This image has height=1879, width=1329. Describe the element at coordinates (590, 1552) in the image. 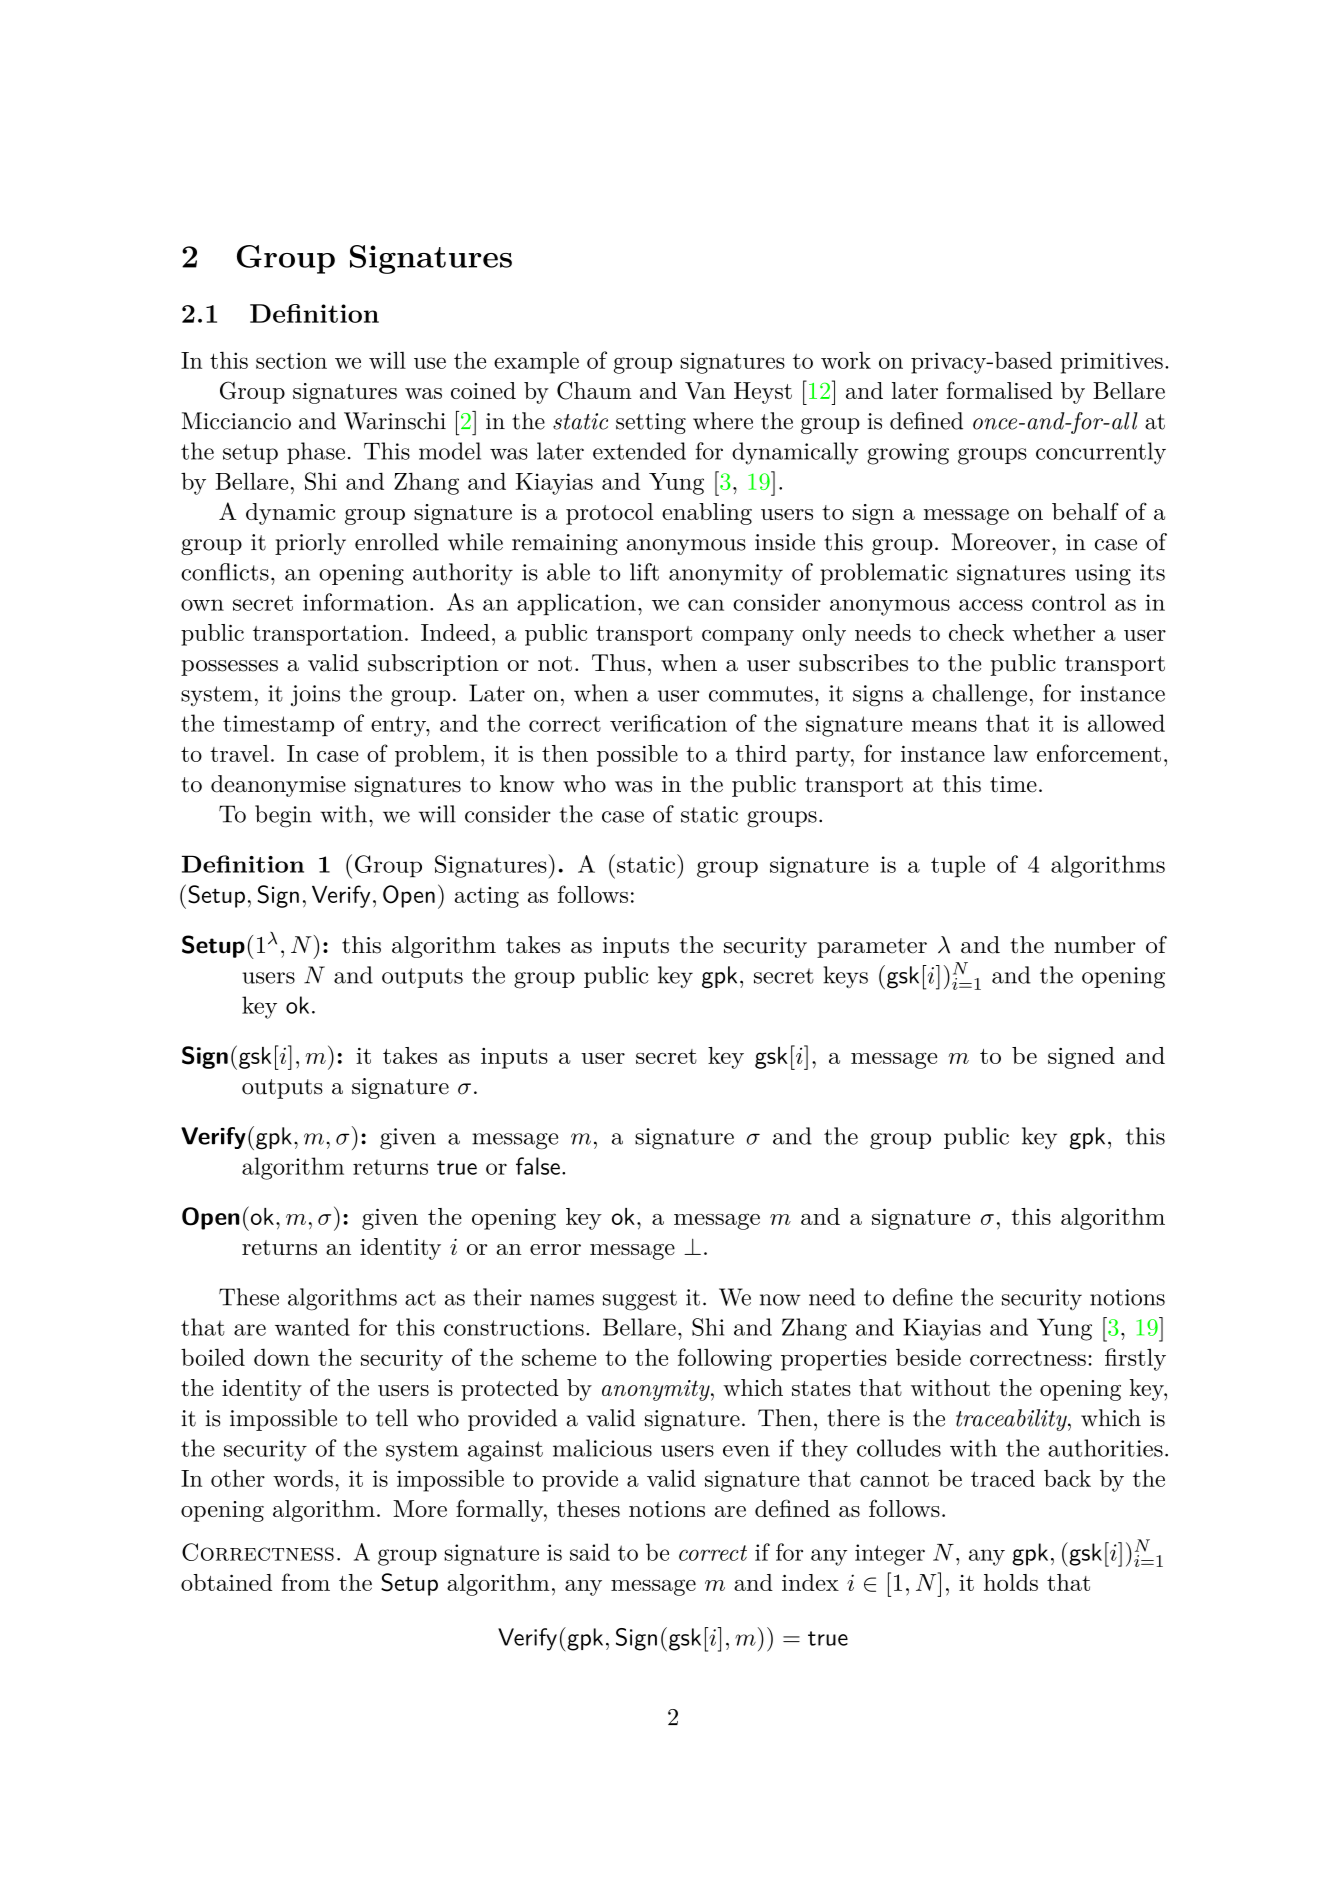

I see `said` at that location.
